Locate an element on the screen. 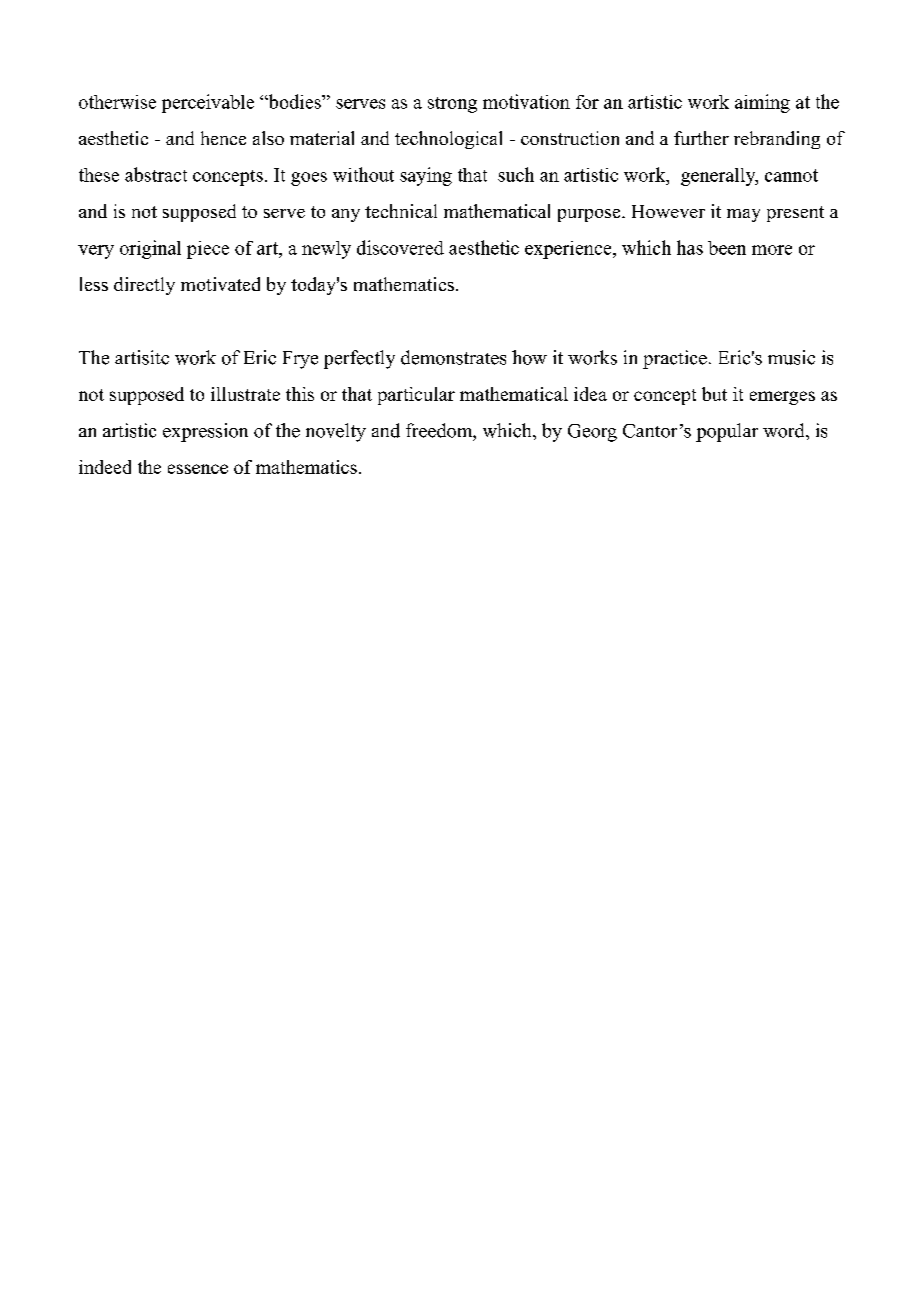 The width and height of the screenshot is (924, 1308). aiming is located at coordinates (762, 103).
